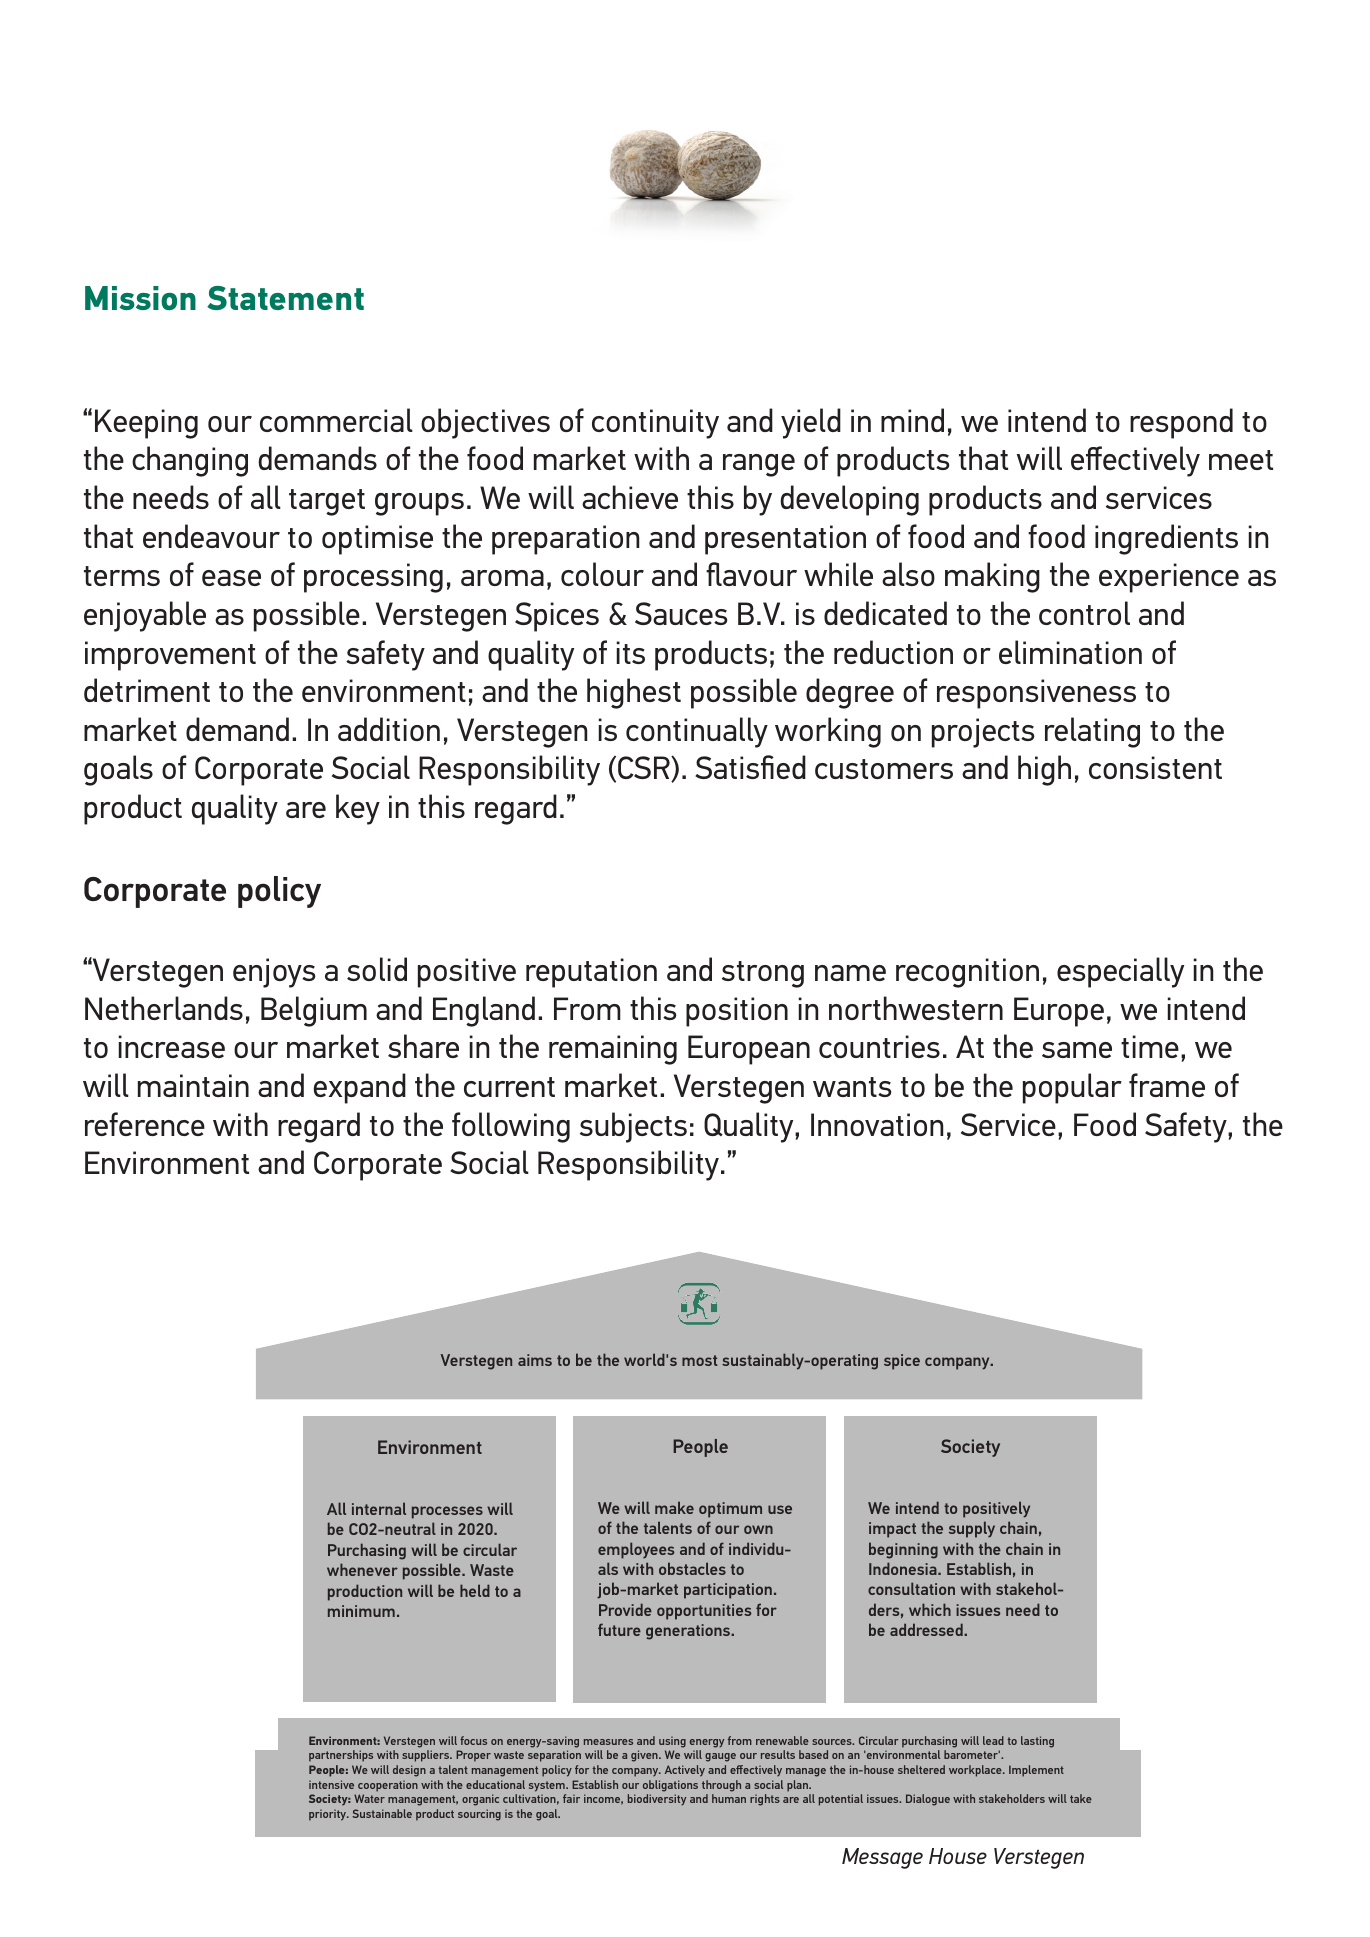  What do you see at coordinates (613, 1050) in the screenshot?
I see `remaining` at bounding box center [613, 1050].
